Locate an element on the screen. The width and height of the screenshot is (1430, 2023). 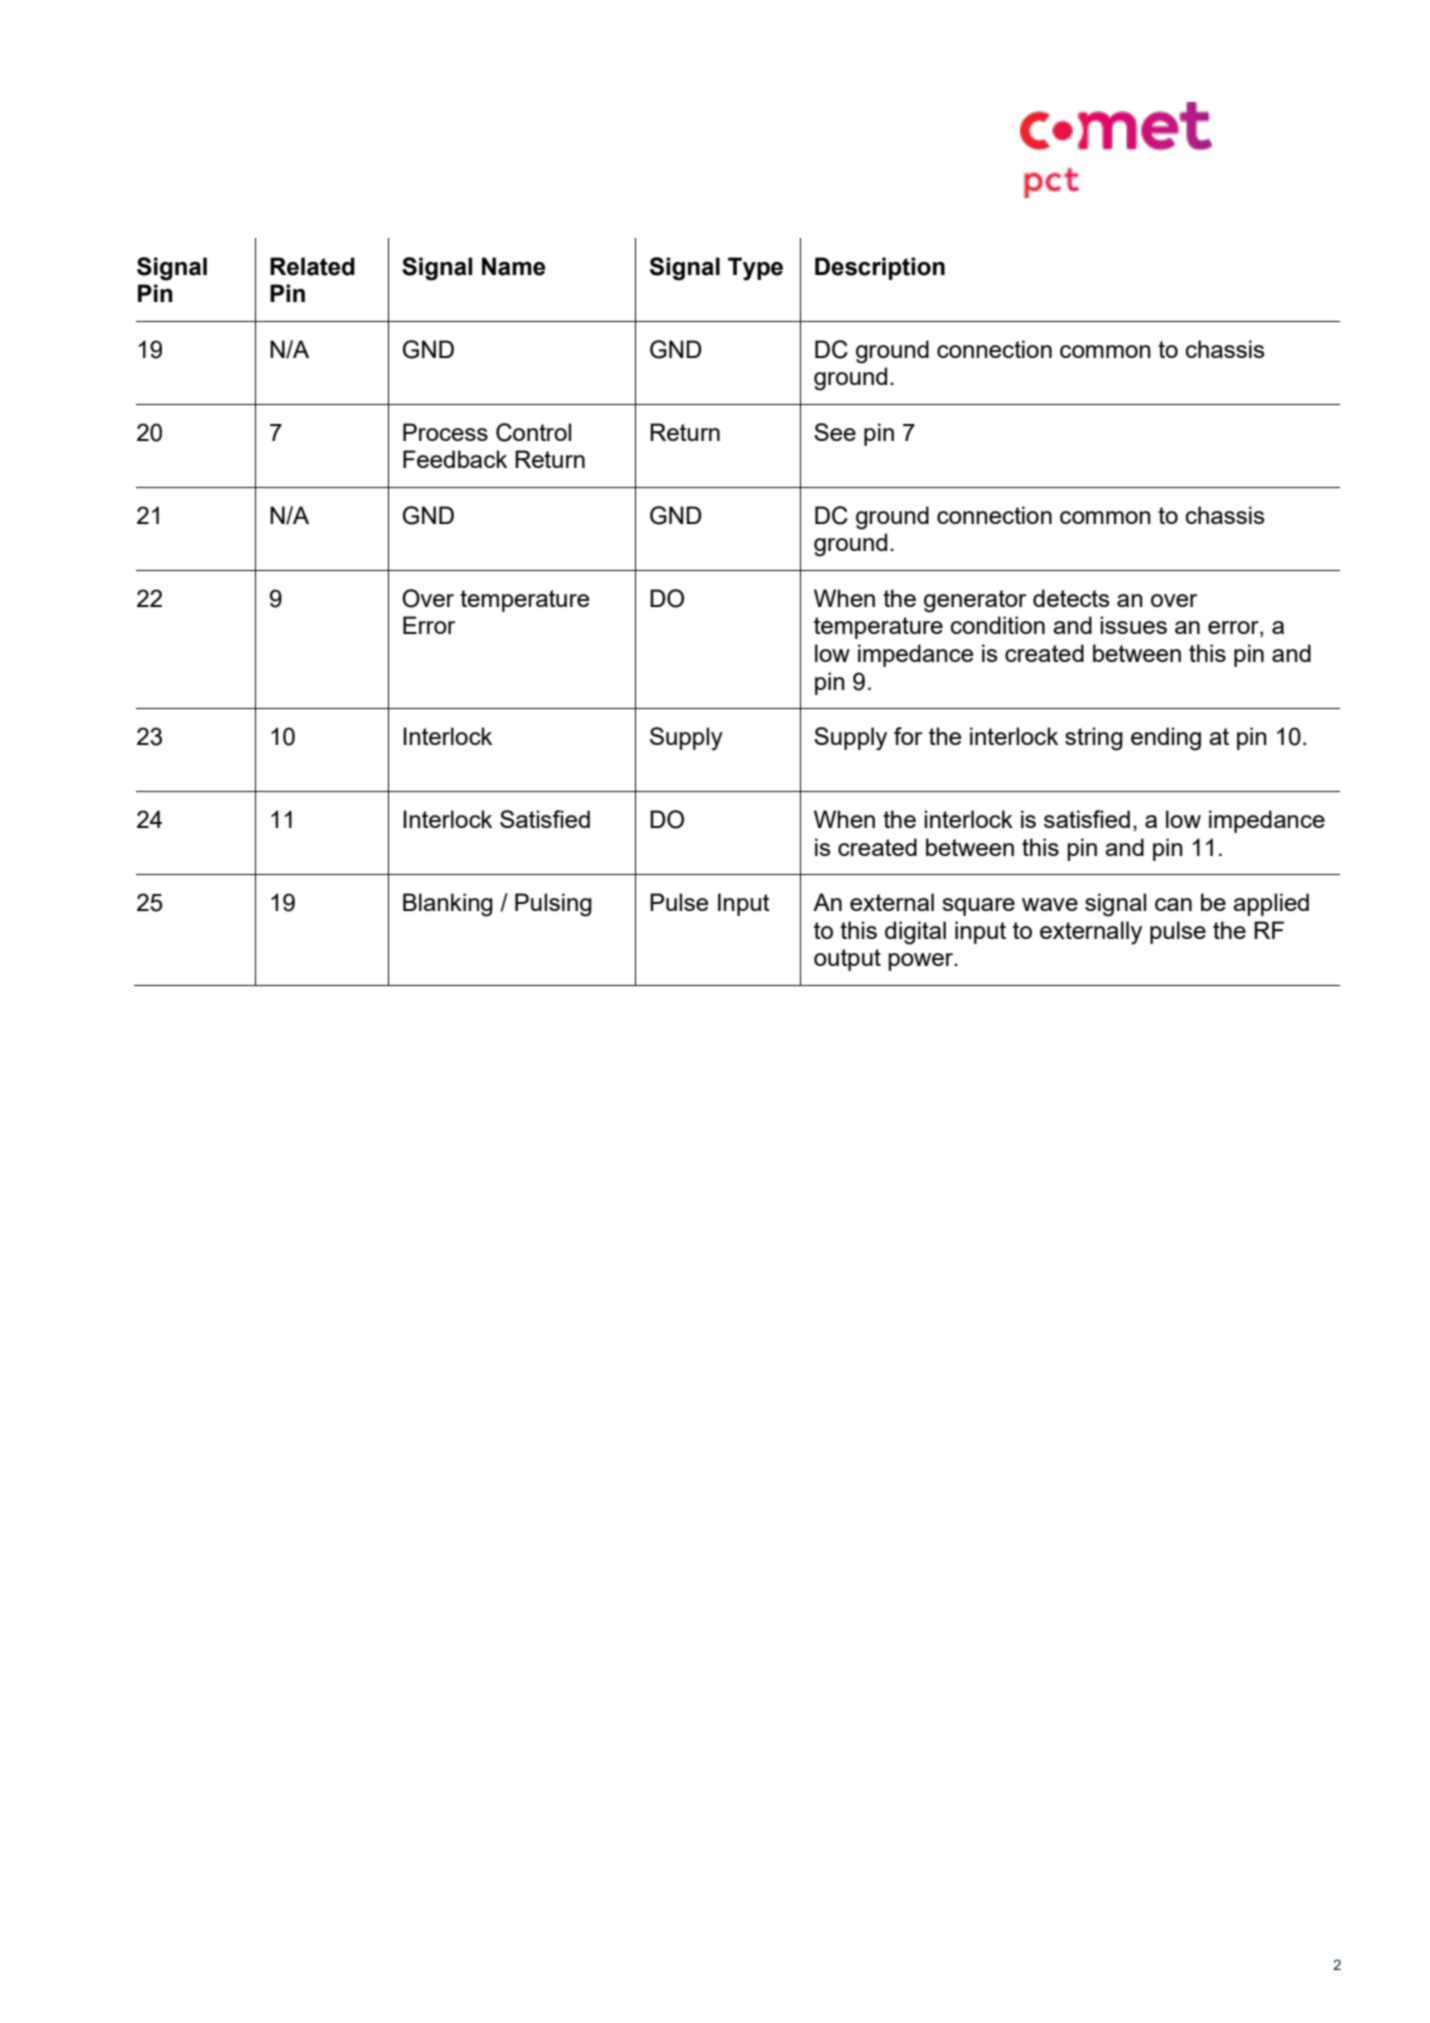
Blanking is located at coordinates (448, 905).
